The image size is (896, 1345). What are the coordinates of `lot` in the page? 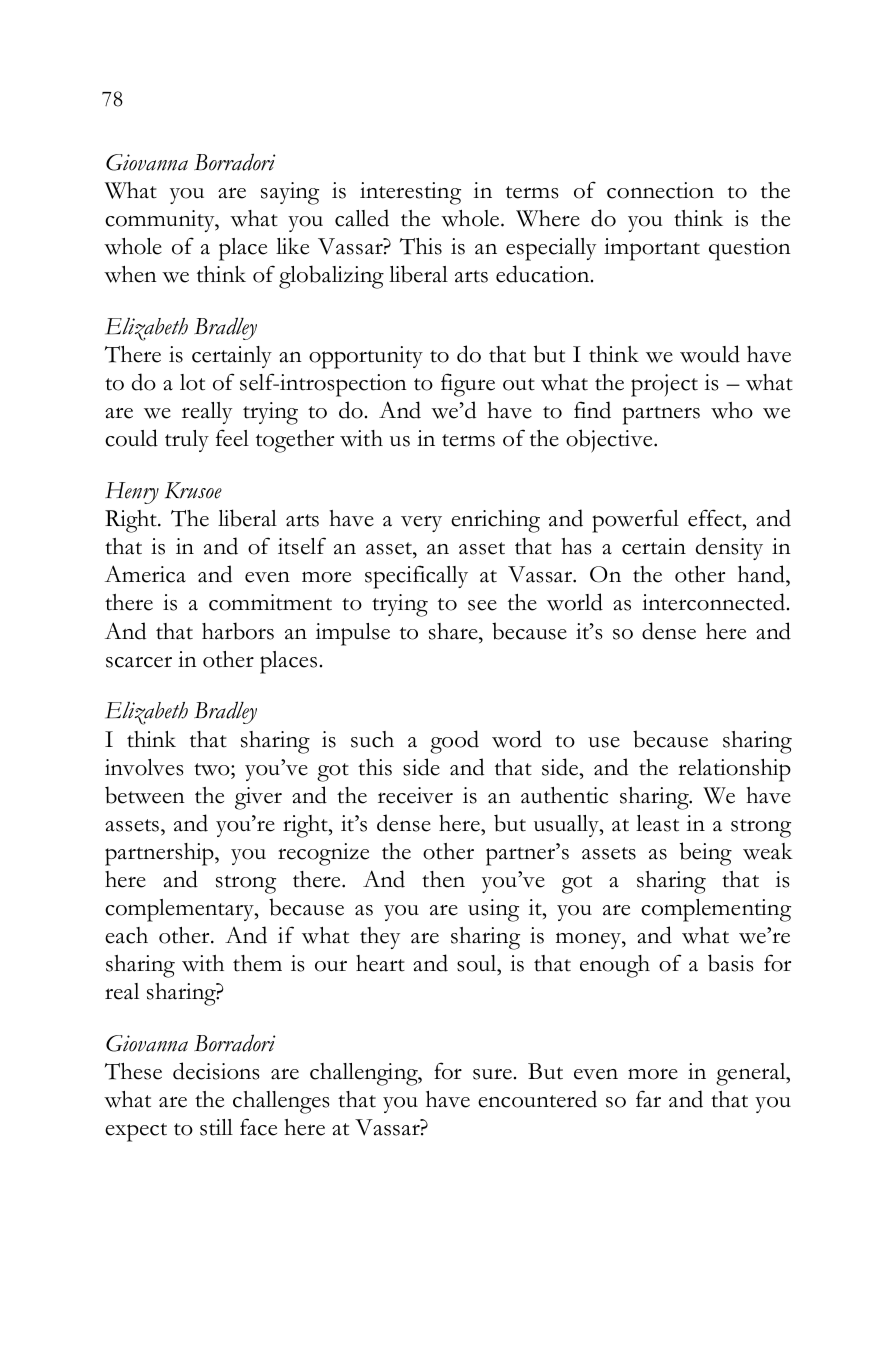 It's located at (192, 382).
